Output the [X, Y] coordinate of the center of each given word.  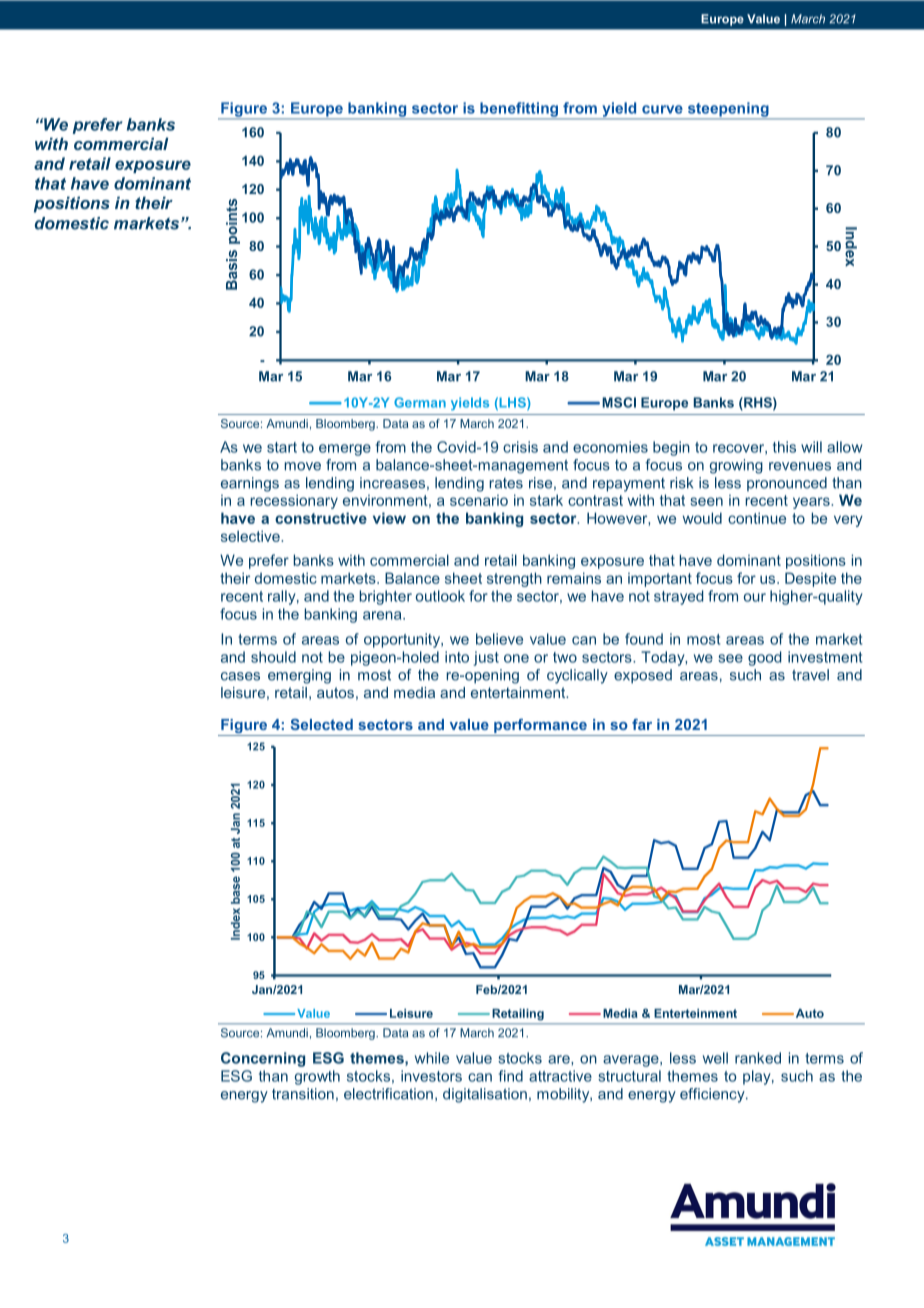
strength [514, 579]
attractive [560, 1076]
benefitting [519, 110]
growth [317, 1077]
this [784, 447]
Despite [810, 579]
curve [662, 109]
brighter [386, 597]
